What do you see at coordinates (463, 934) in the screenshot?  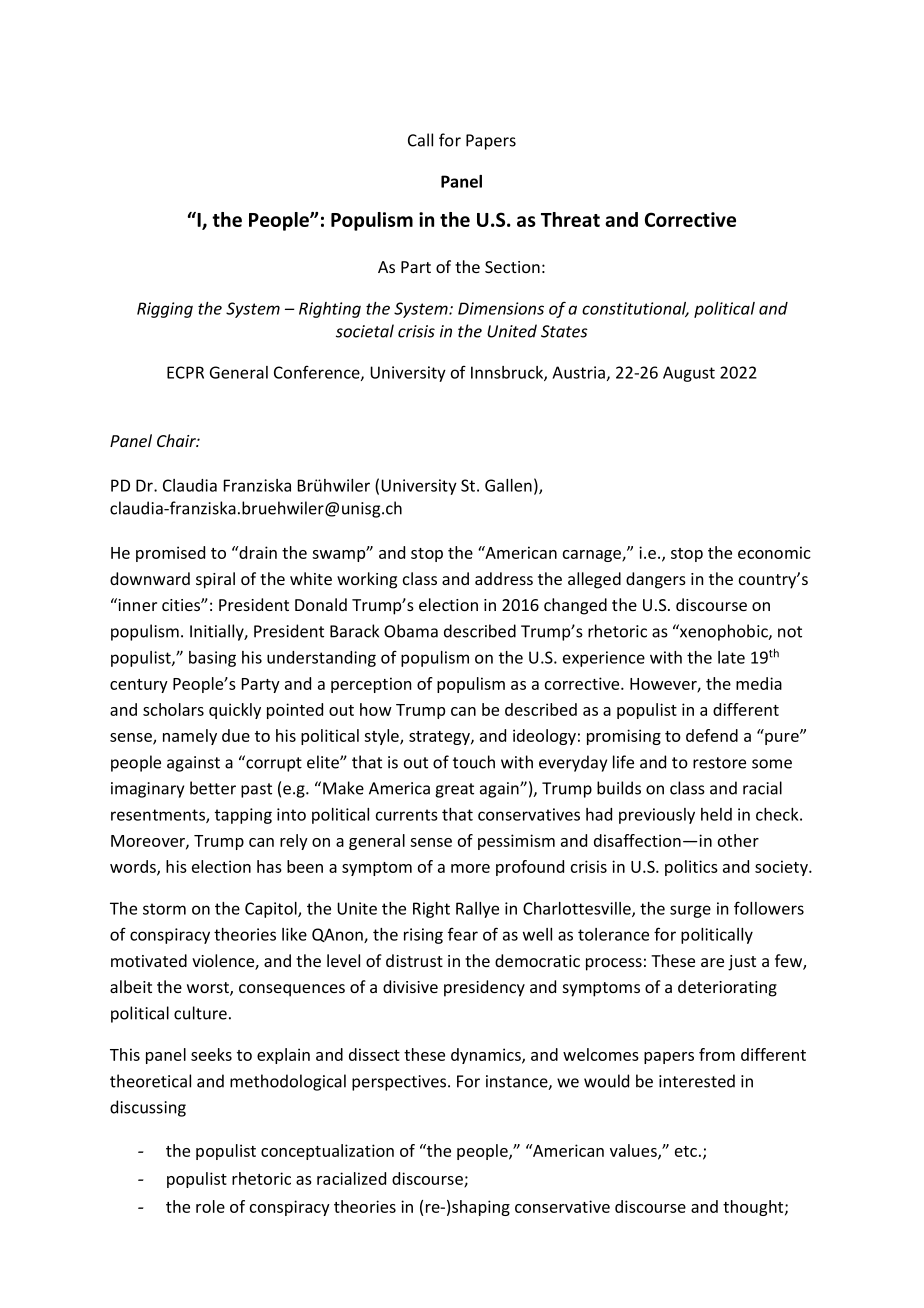 I see `fear` at bounding box center [463, 934].
